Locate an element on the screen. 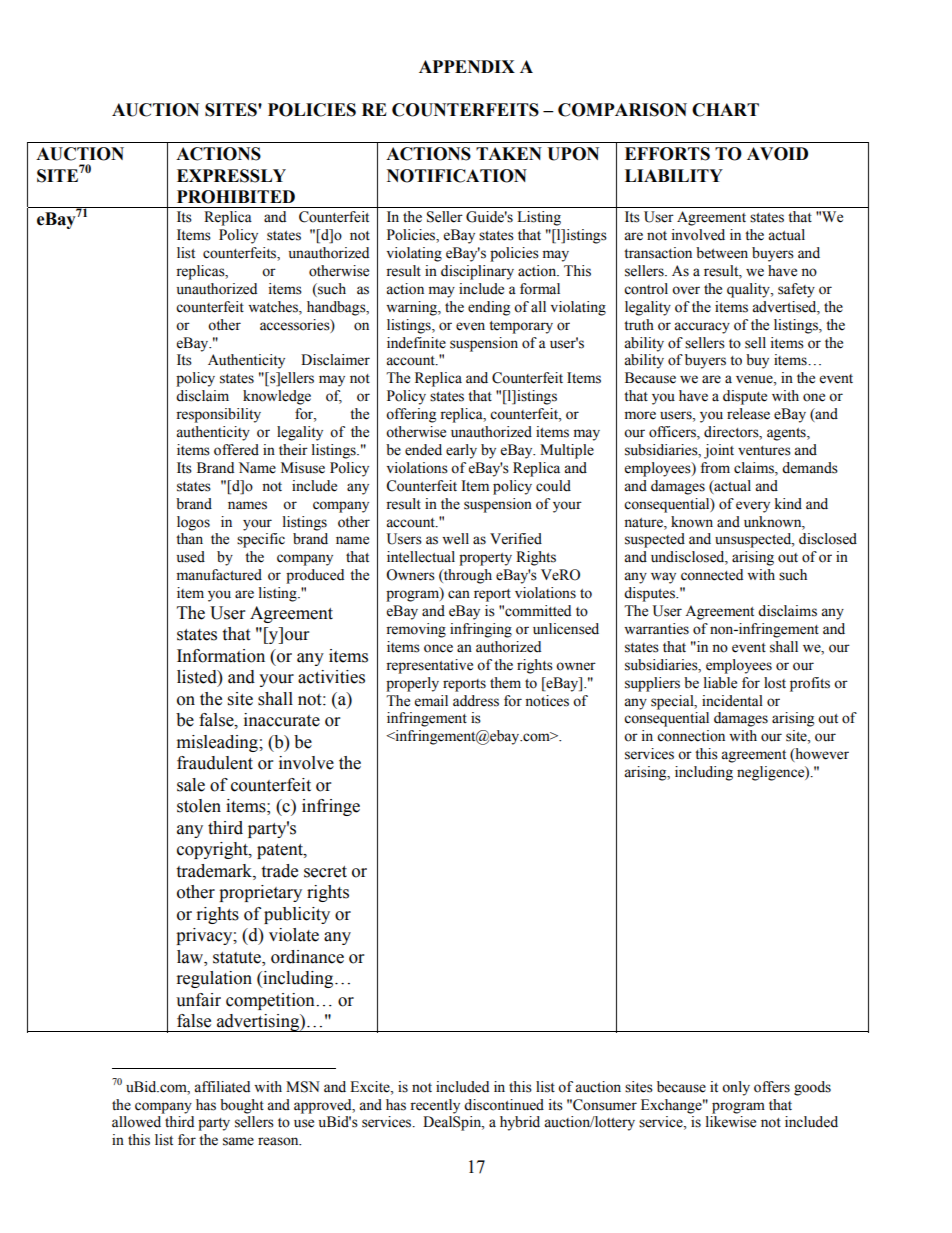 The image size is (952, 1233). bought is located at coordinates (242, 1106).
